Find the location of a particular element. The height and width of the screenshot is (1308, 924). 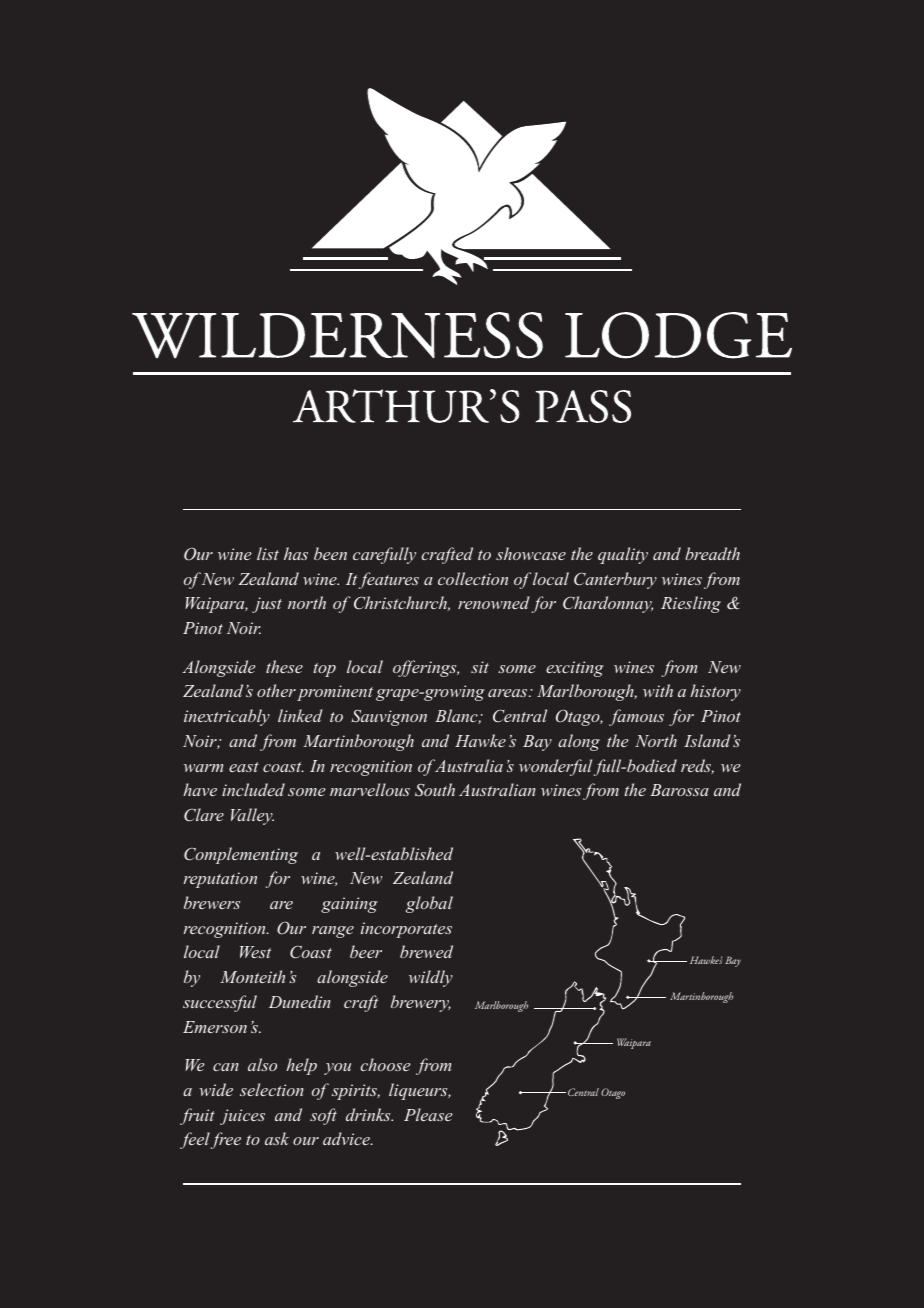

list is located at coordinates (268, 553).
